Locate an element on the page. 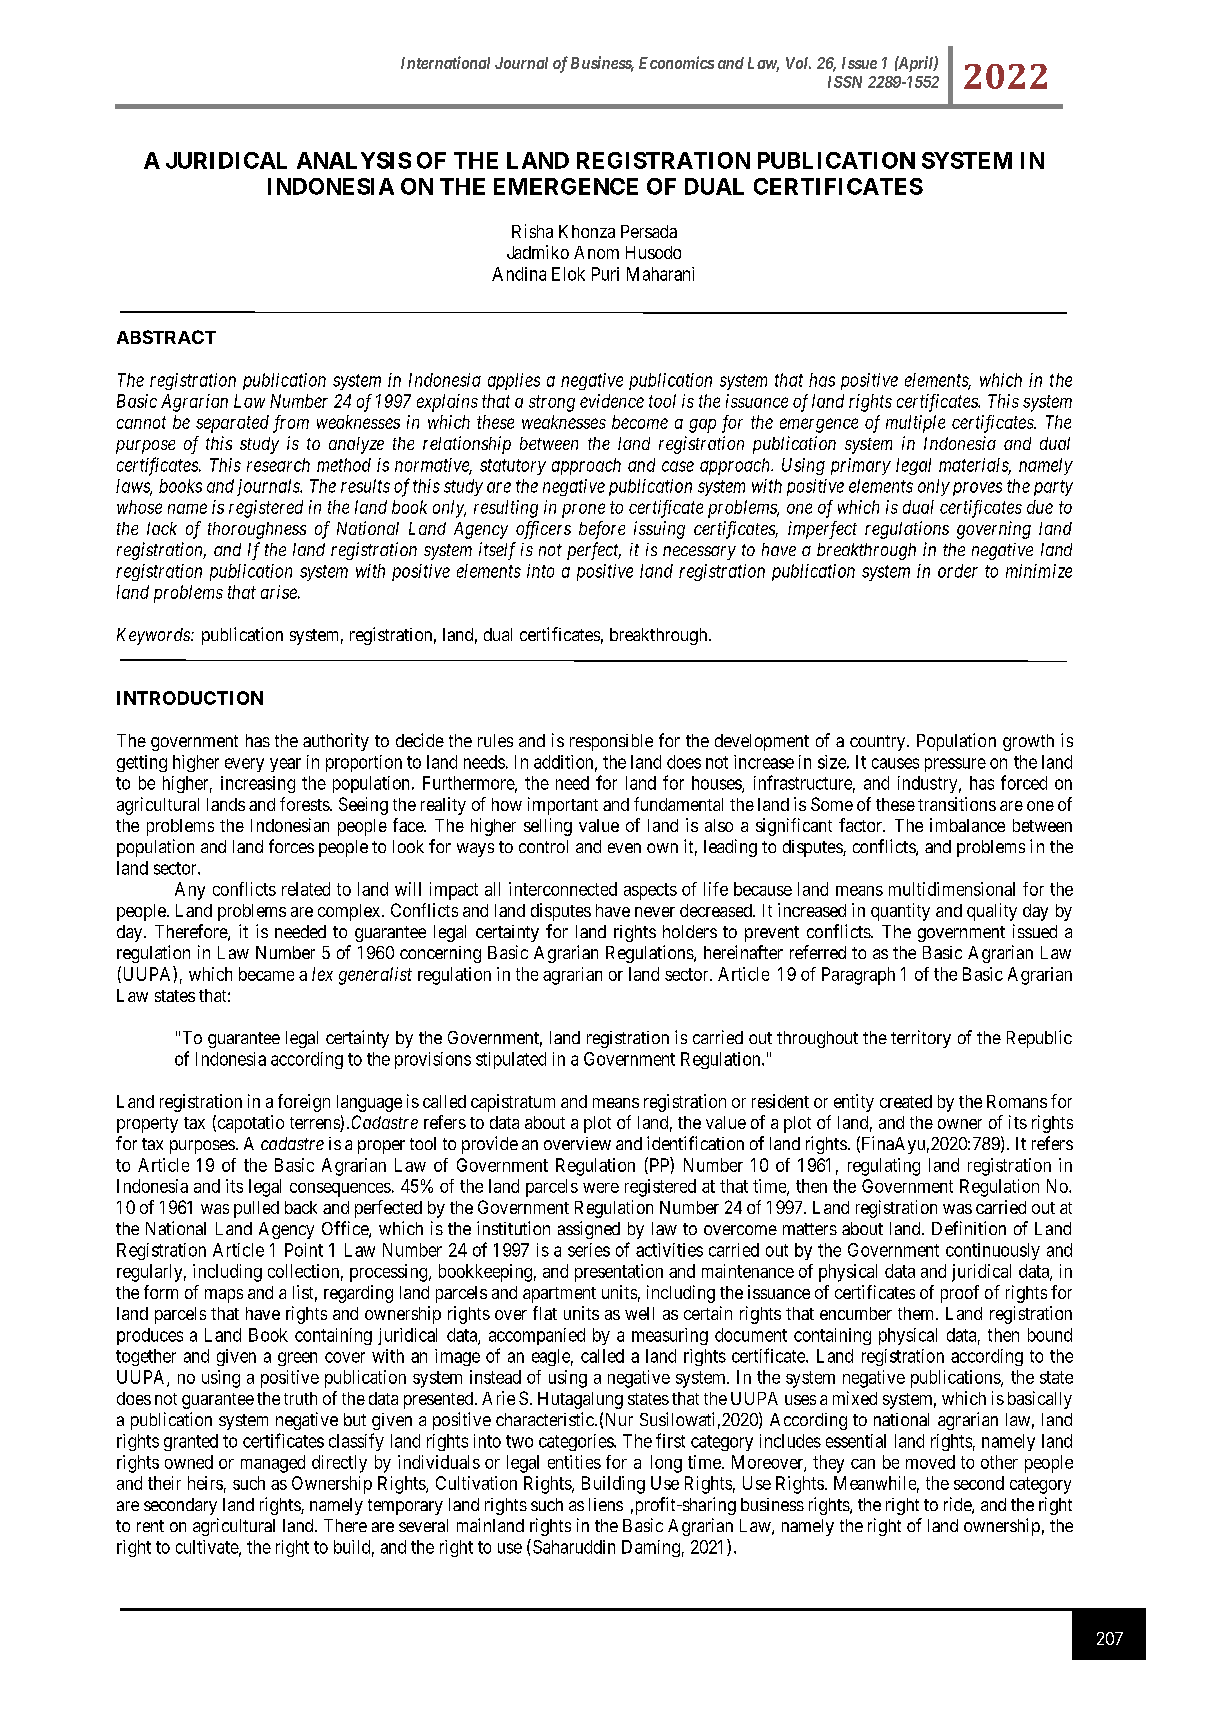 This image has width=1220, height=1726. moved is located at coordinates (930, 1462).
